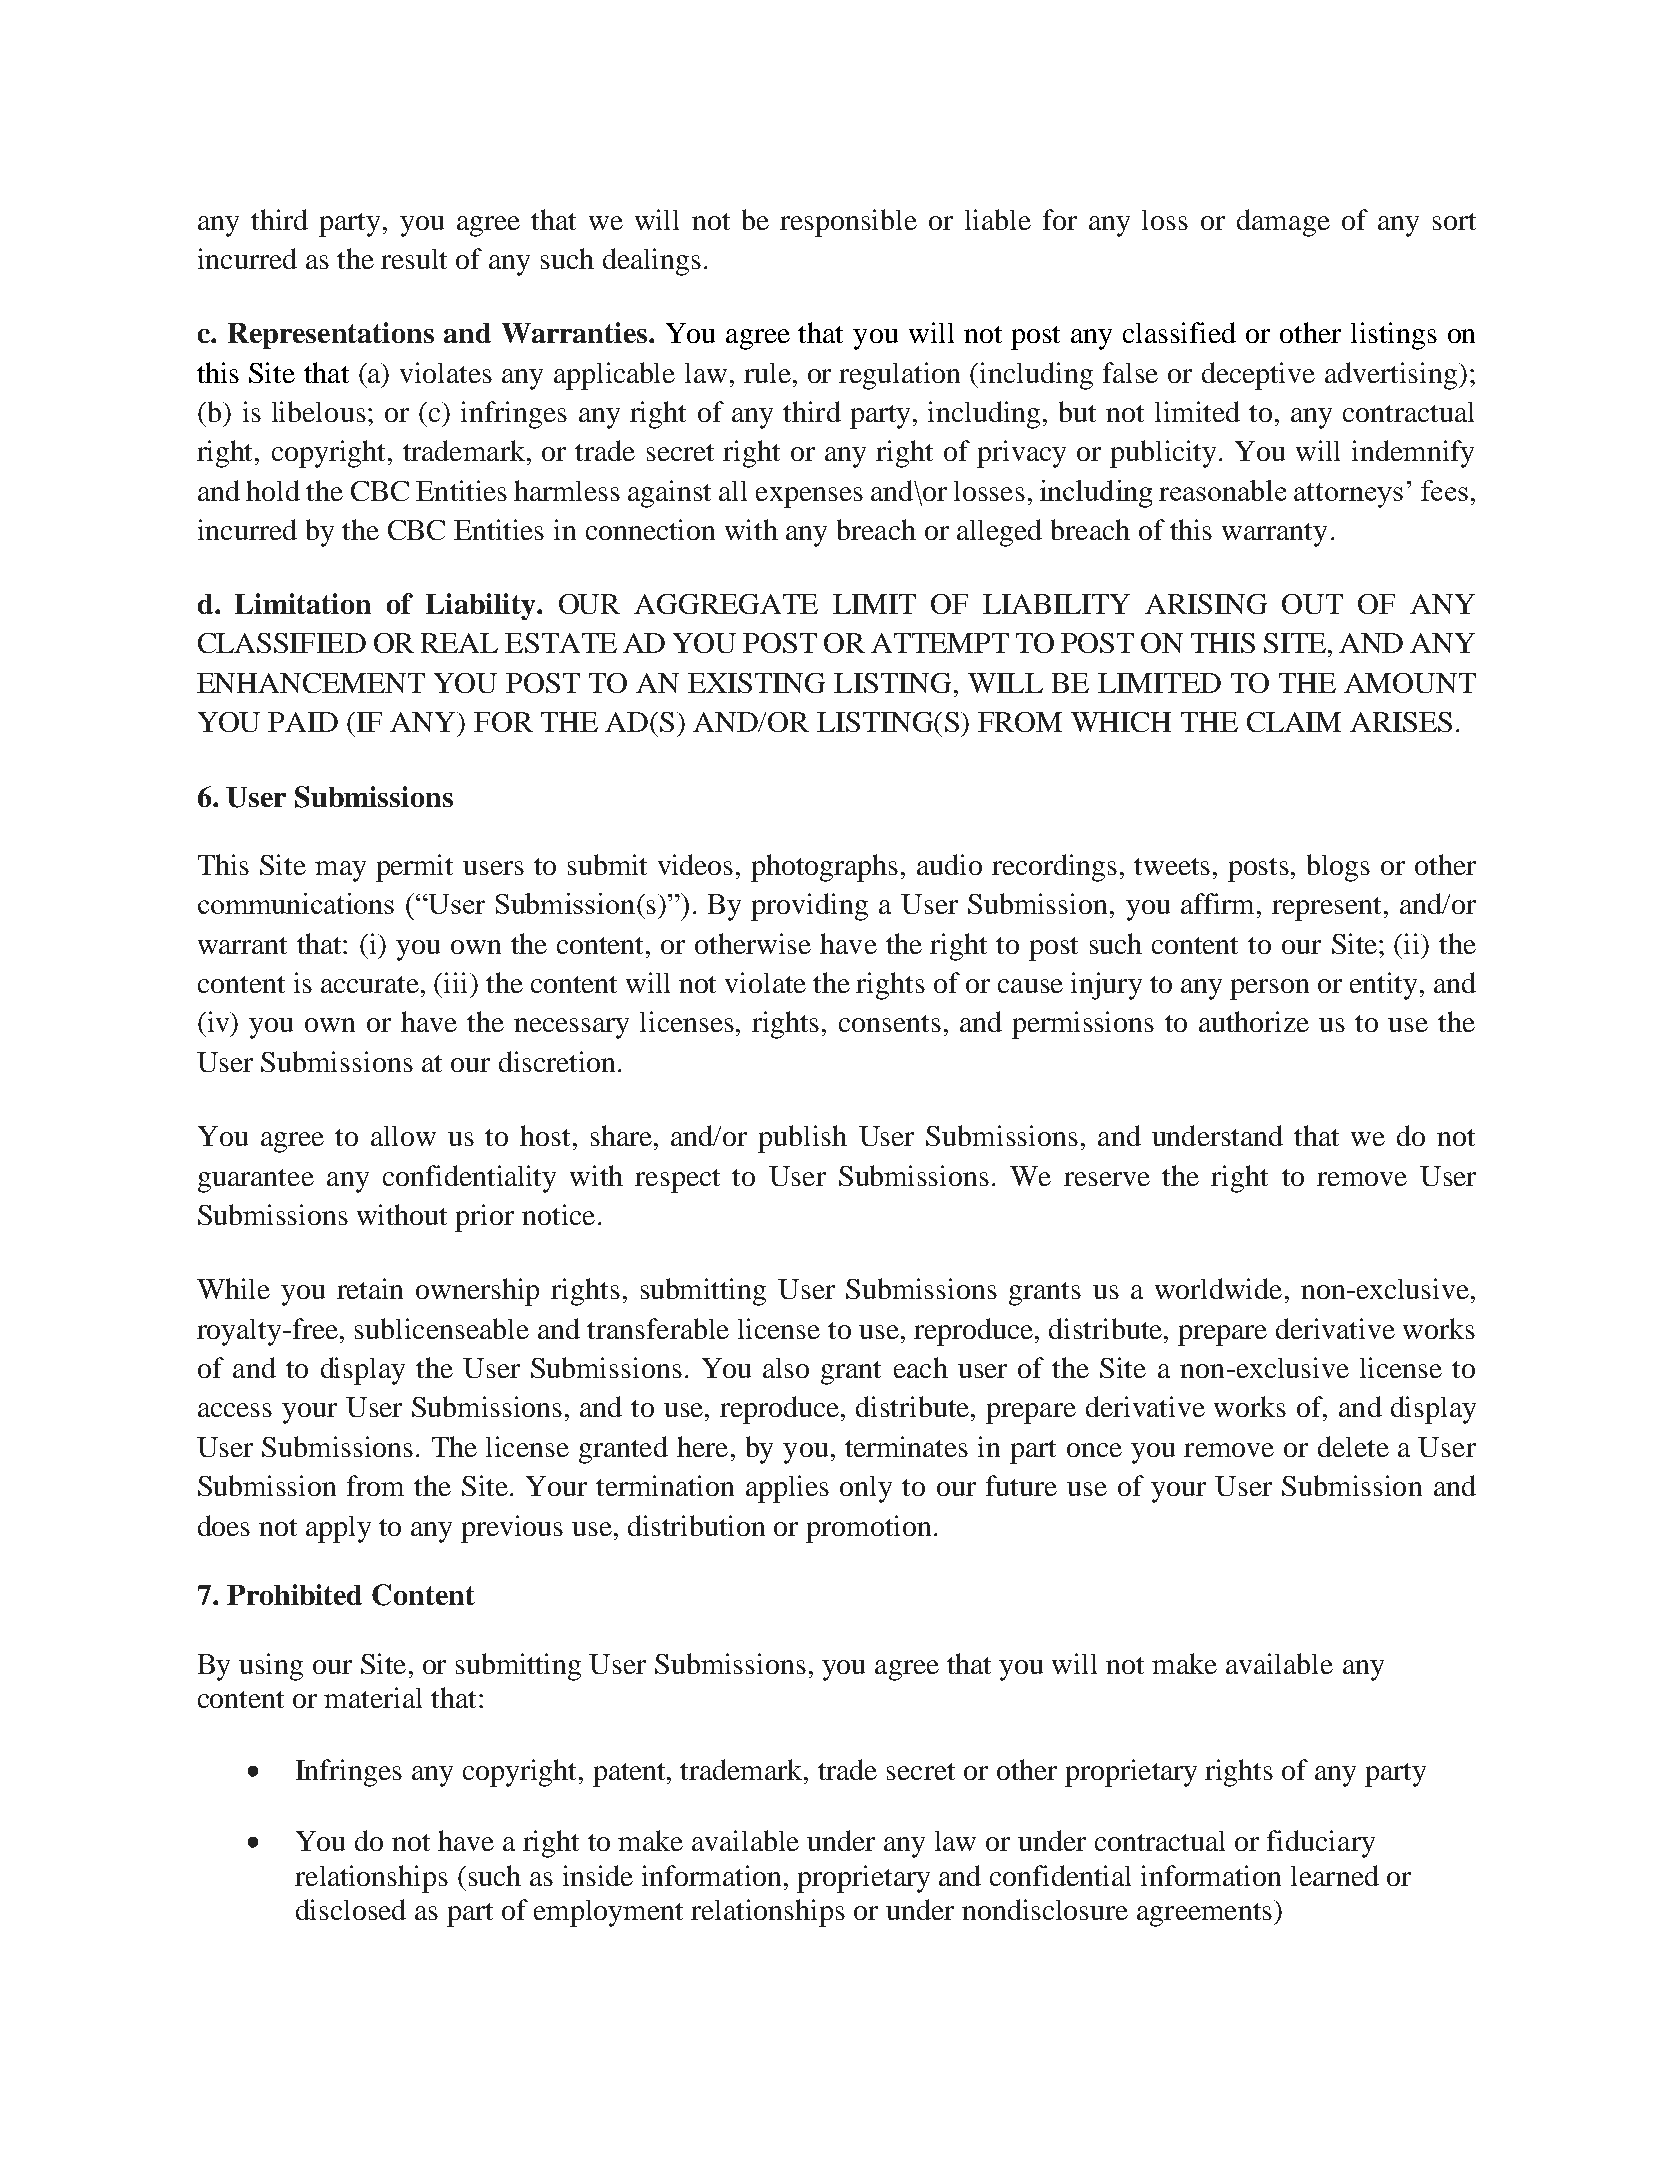 The width and height of the document is (1673, 2165). I want to click on blogs, so click(1338, 868).
